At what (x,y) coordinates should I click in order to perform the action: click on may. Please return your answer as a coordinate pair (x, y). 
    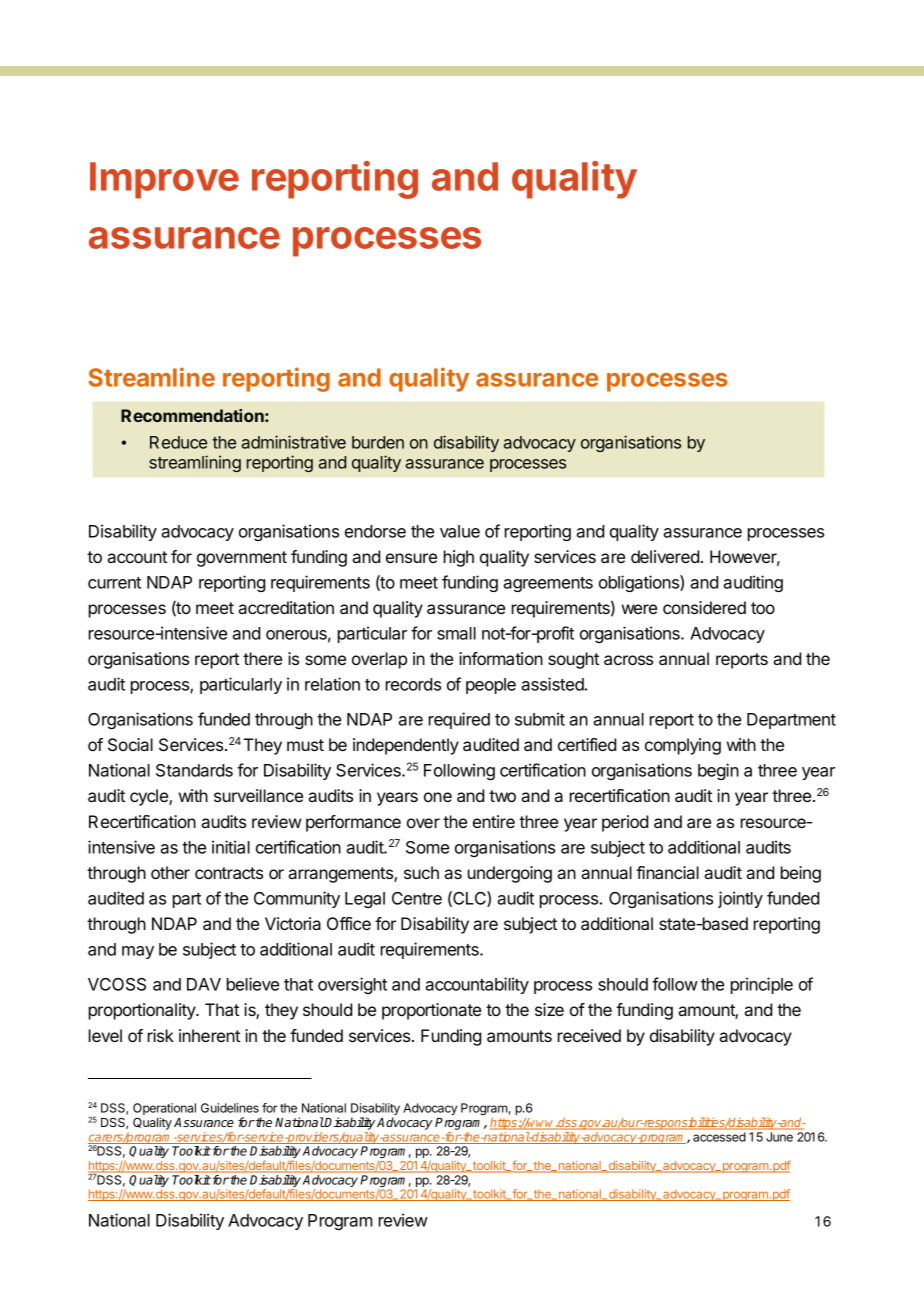
    Looking at the image, I should click on (138, 952).
